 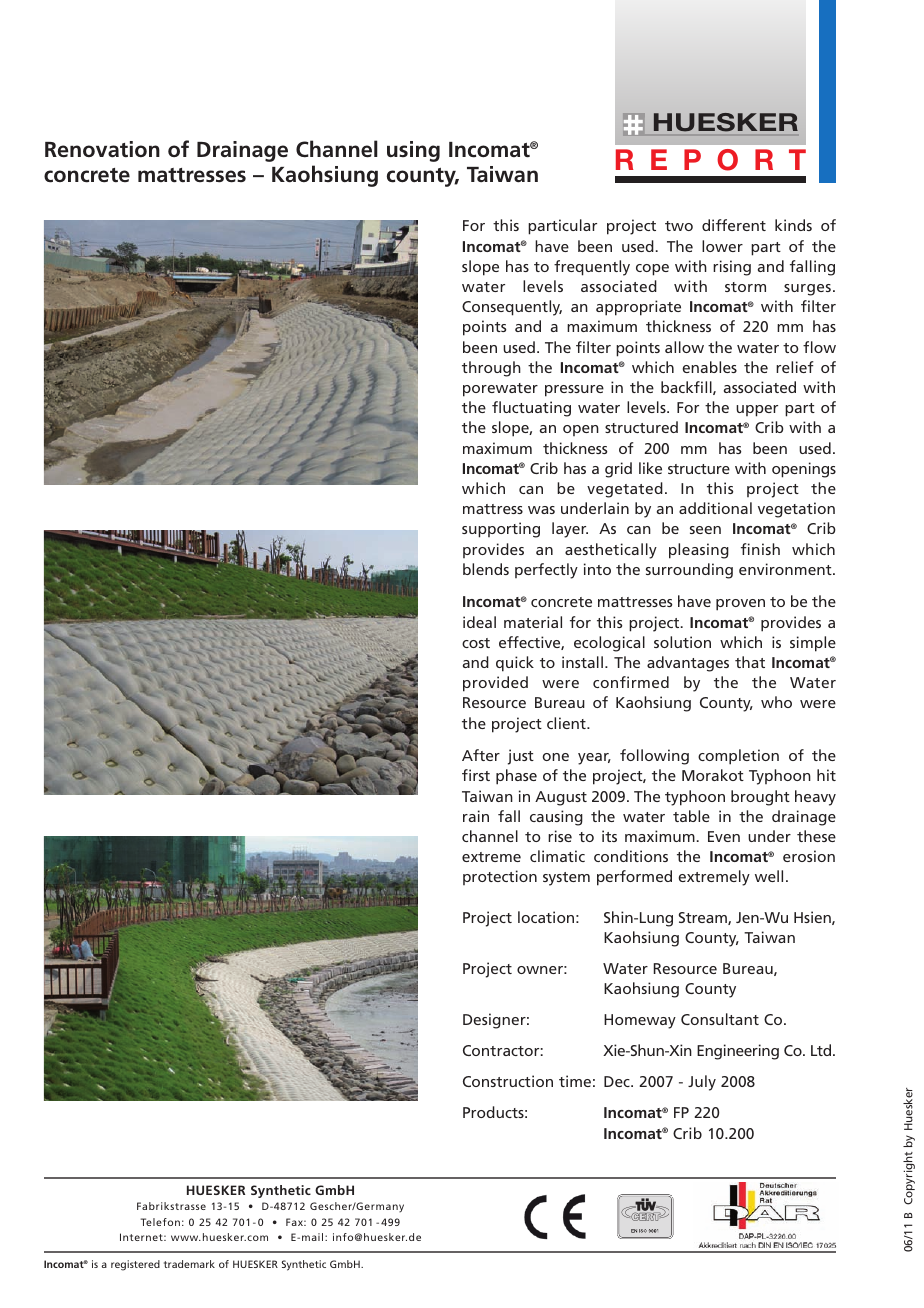 What do you see at coordinates (160, 1222) in the document?
I see `Telefon` at bounding box center [160, 1222].
